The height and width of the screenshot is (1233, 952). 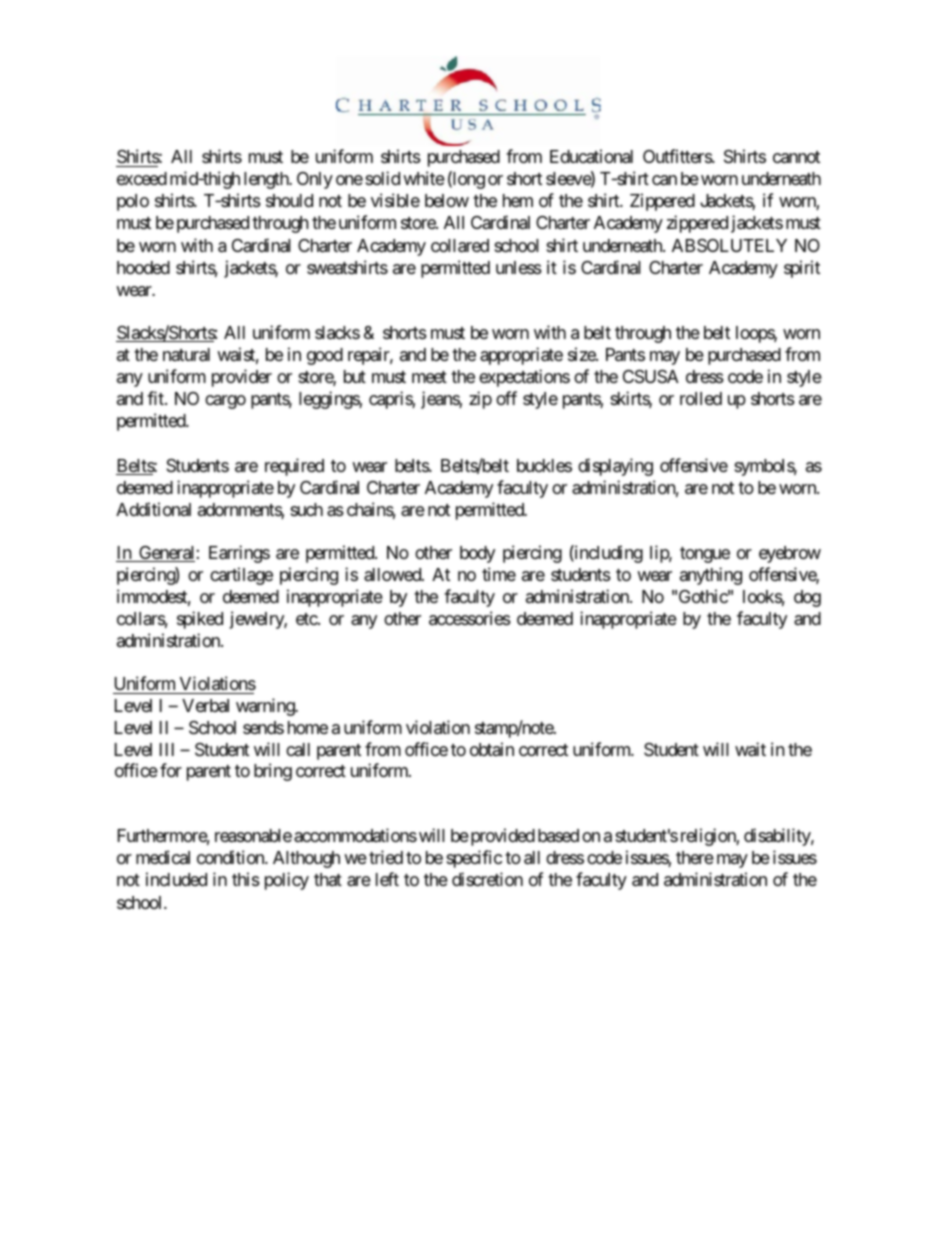 I want to click on length, so click(x=267, y=180).
